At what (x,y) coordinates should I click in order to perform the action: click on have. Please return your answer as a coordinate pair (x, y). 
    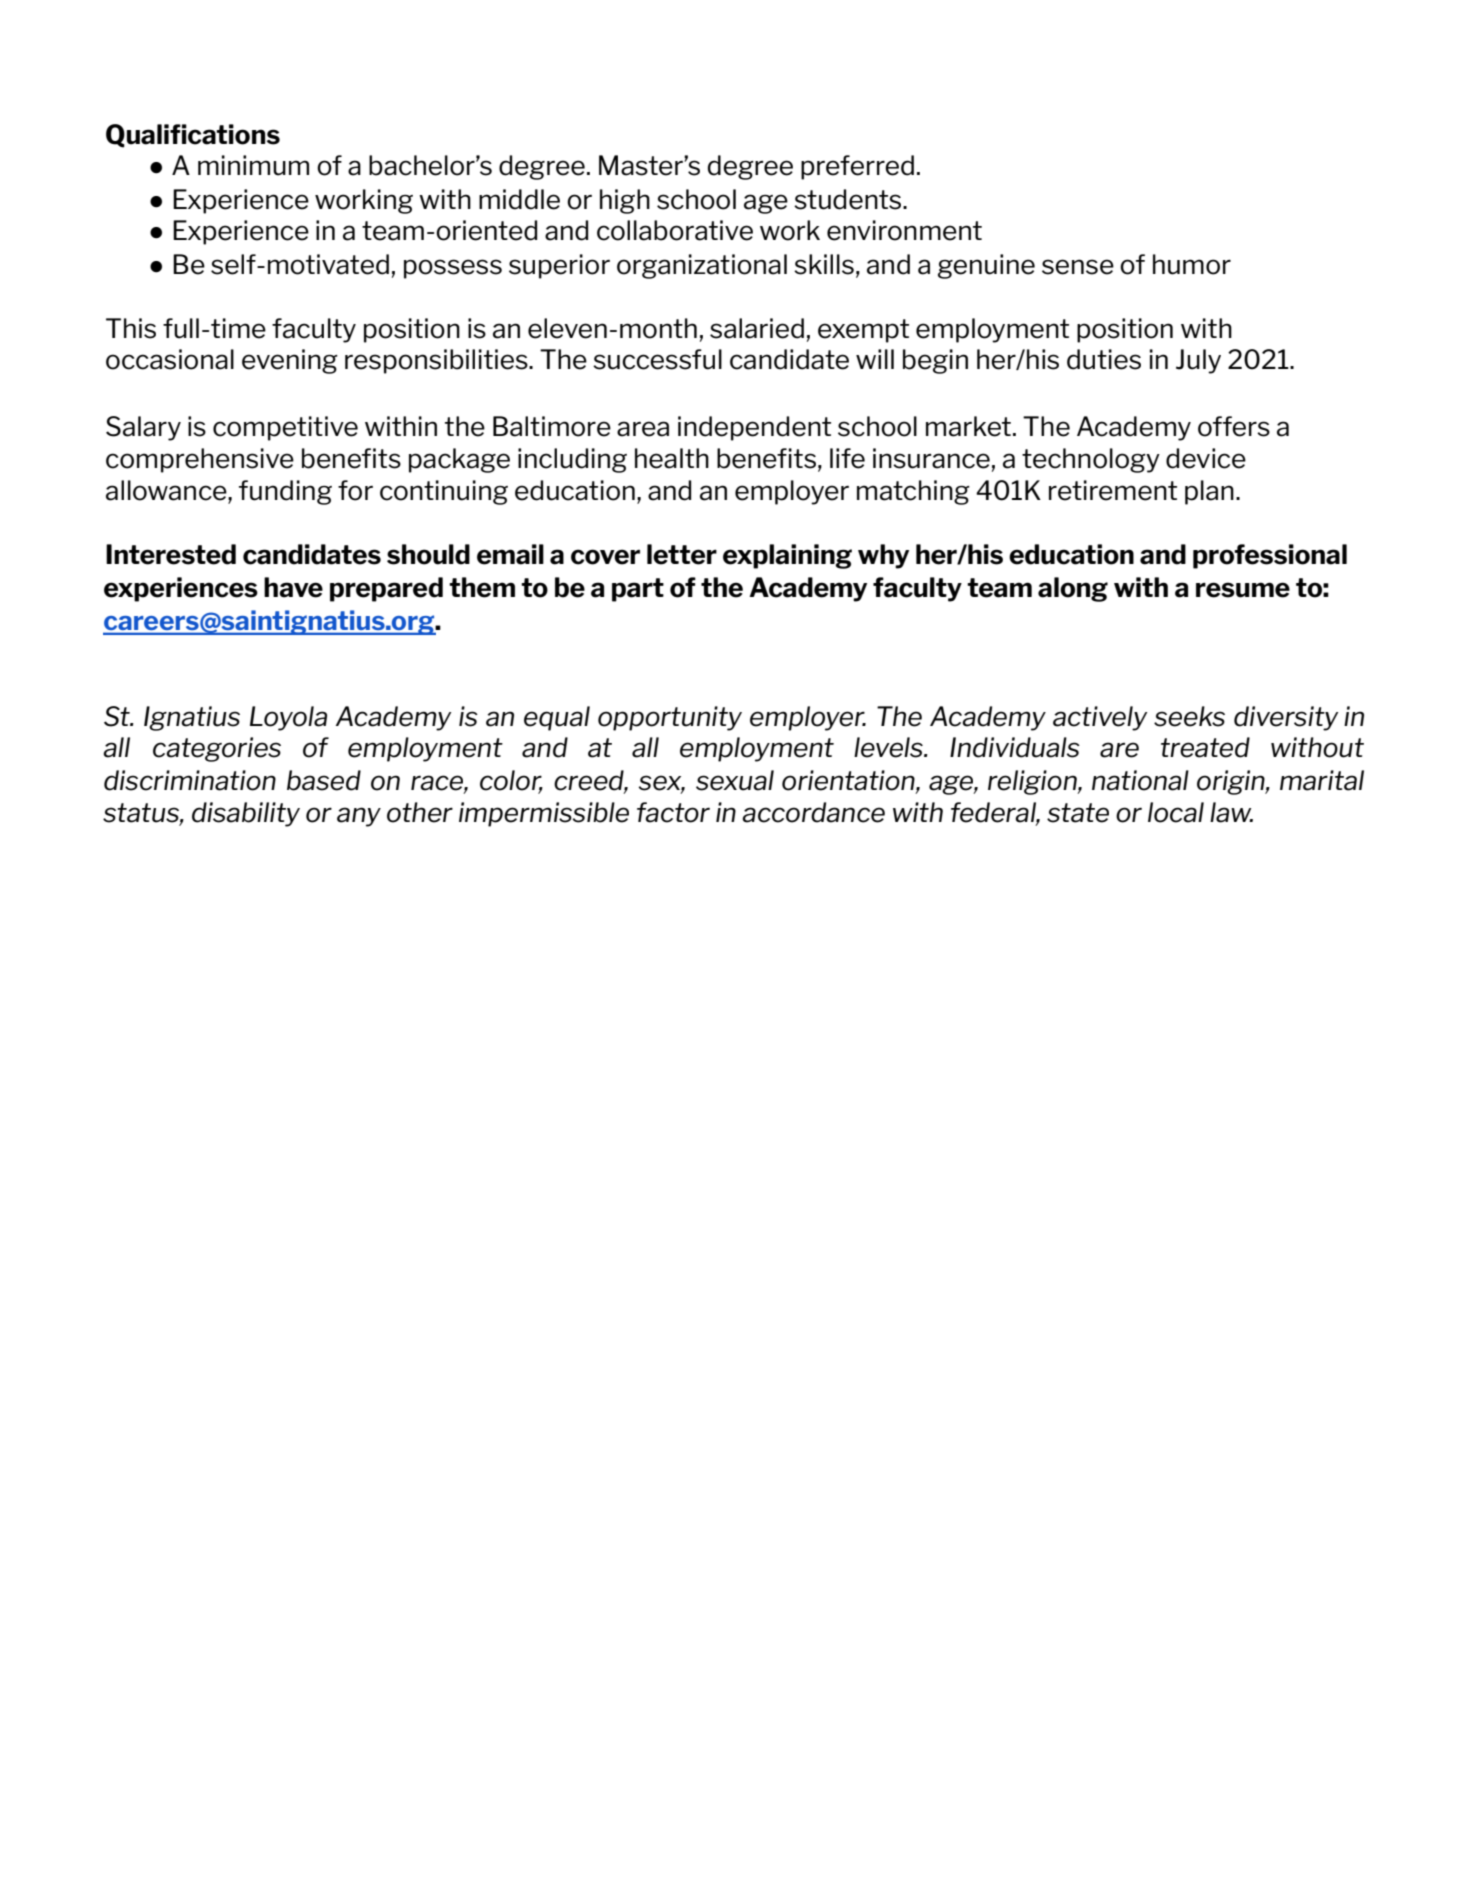
    Looking at the image, I should click on (293, 587).
